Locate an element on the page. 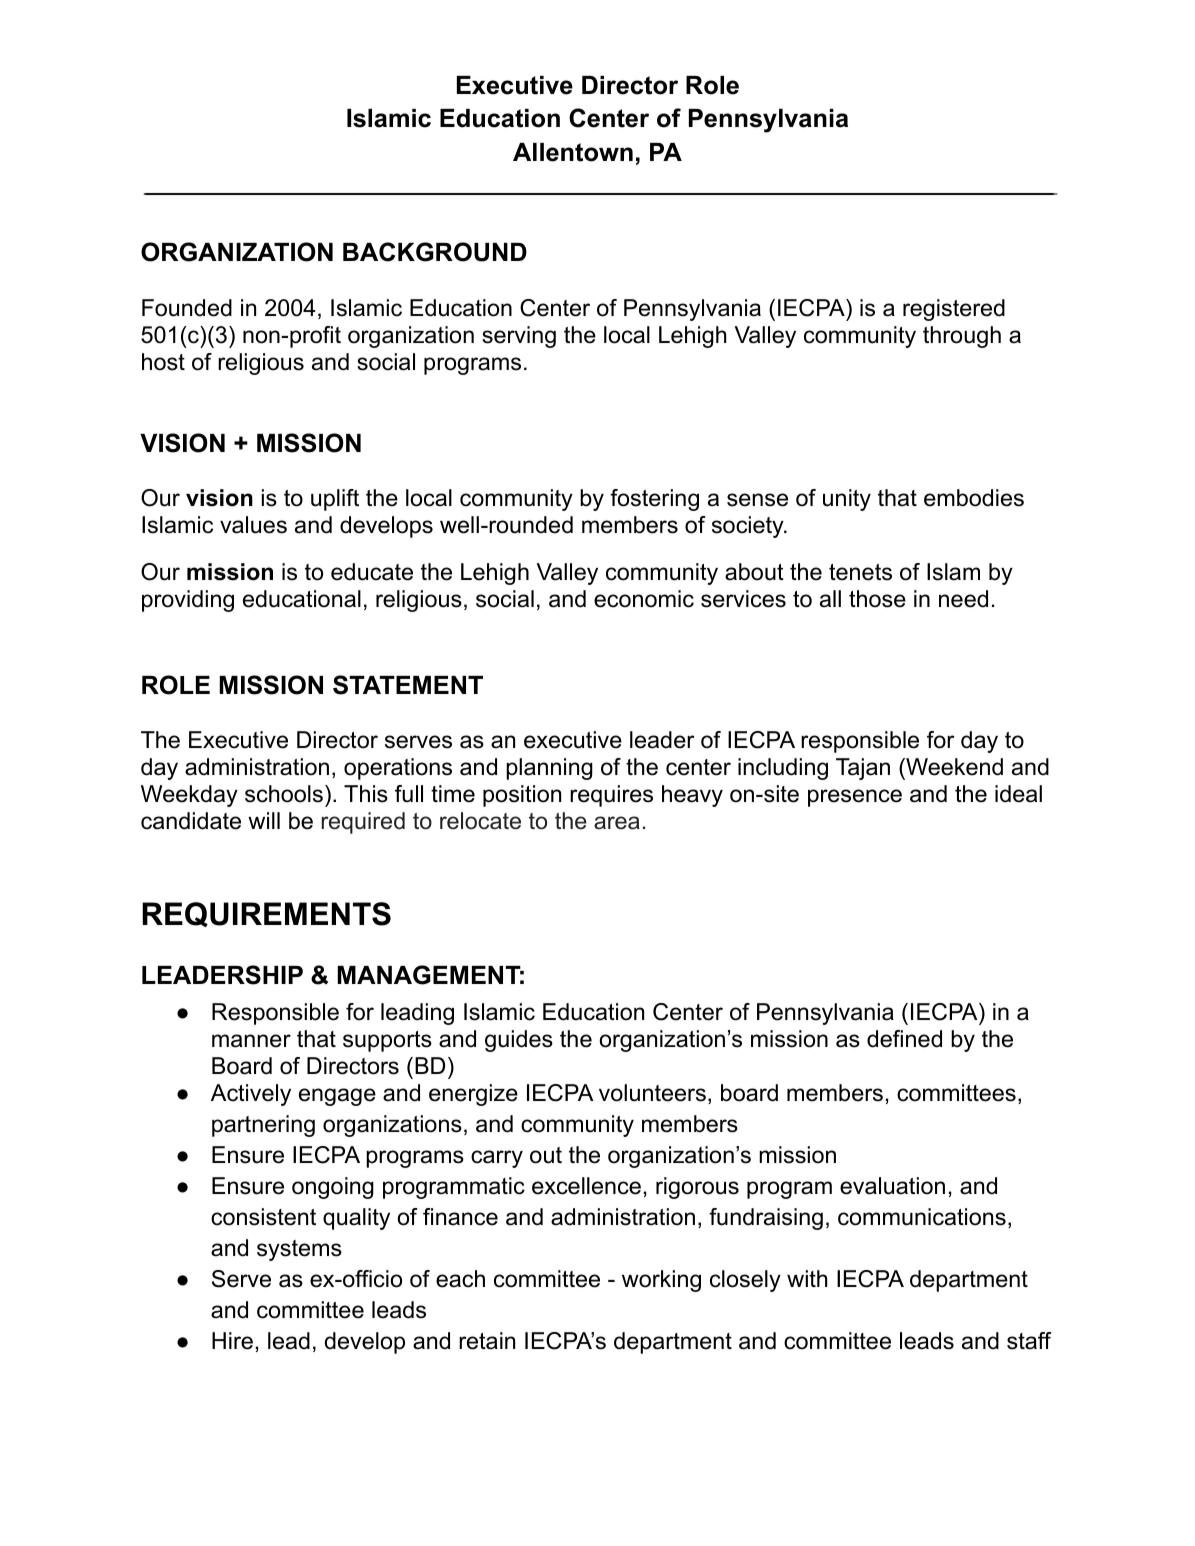 The height and width of the image is (1546, 1195). Hire is located at coordinates (232, 1341).
